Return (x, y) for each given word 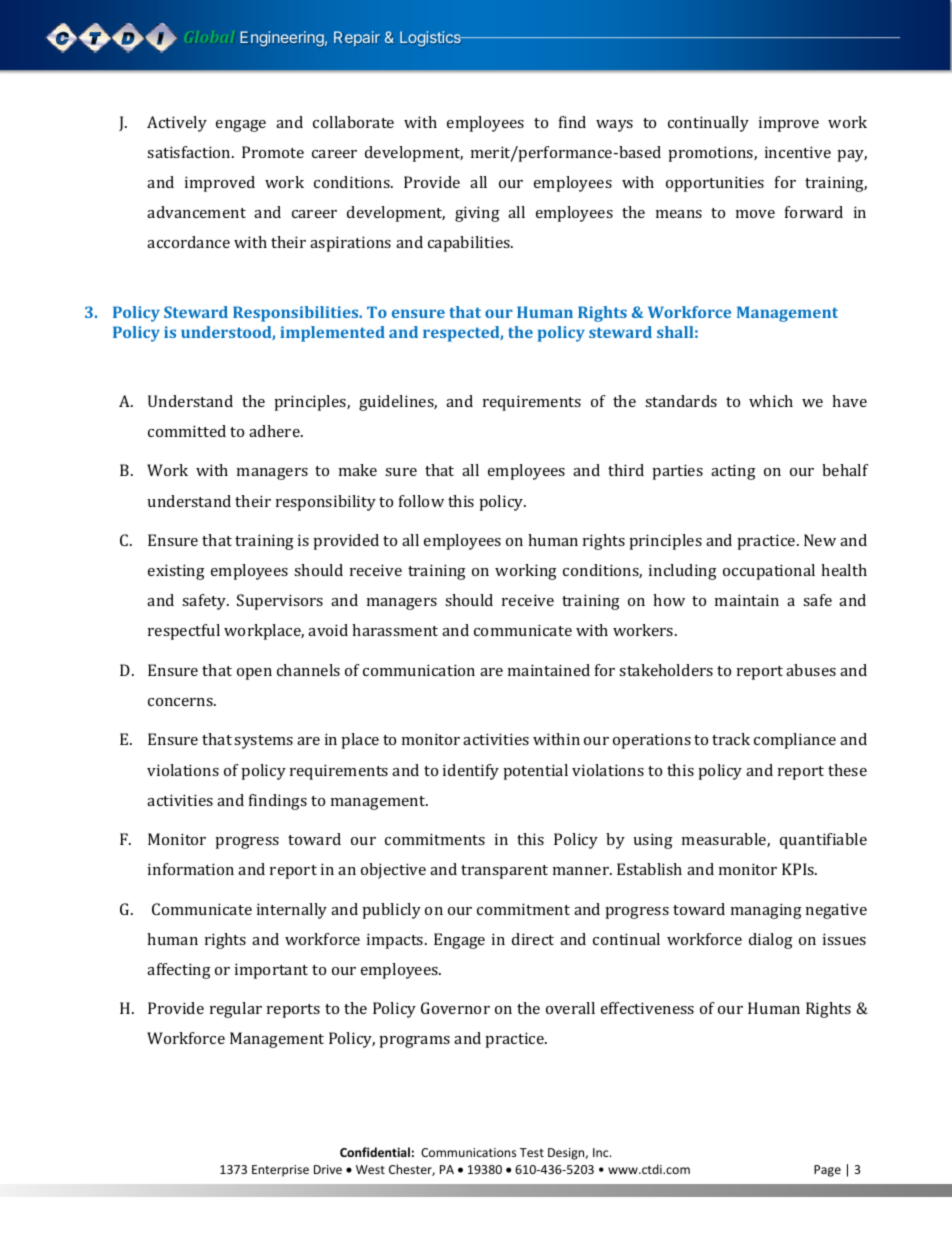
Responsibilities (297, 314)
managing (766, 911)
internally (292, 911)
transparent (504, 872)
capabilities (470, 244)
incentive (798, 152)
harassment (395, 630)
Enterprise (280, 1171)
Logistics (431, 38)
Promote (273, 152)
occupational (769, 572)
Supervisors (280, 602)
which (771, 401)
